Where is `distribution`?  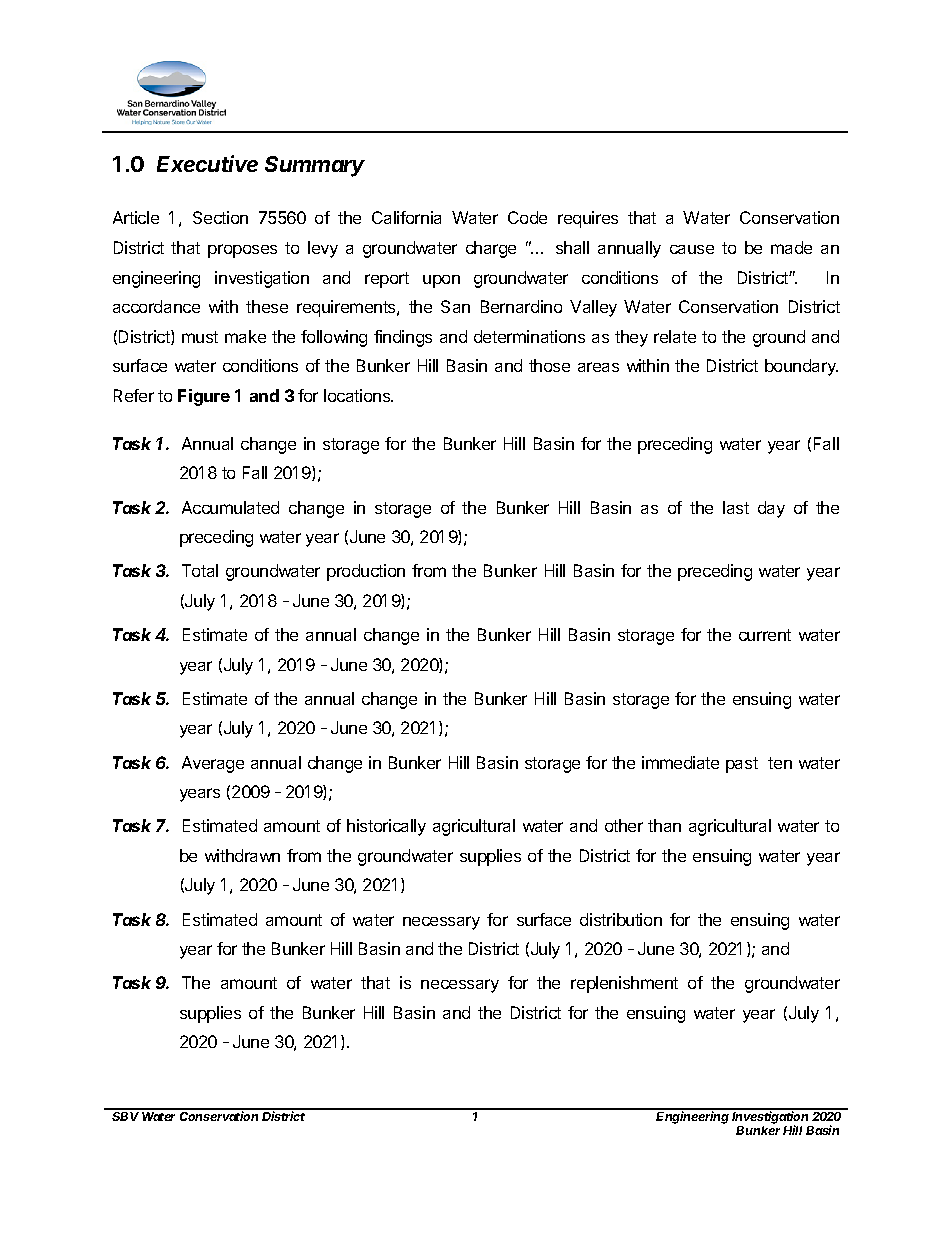
distribution is located at coordinates (621, 919).
